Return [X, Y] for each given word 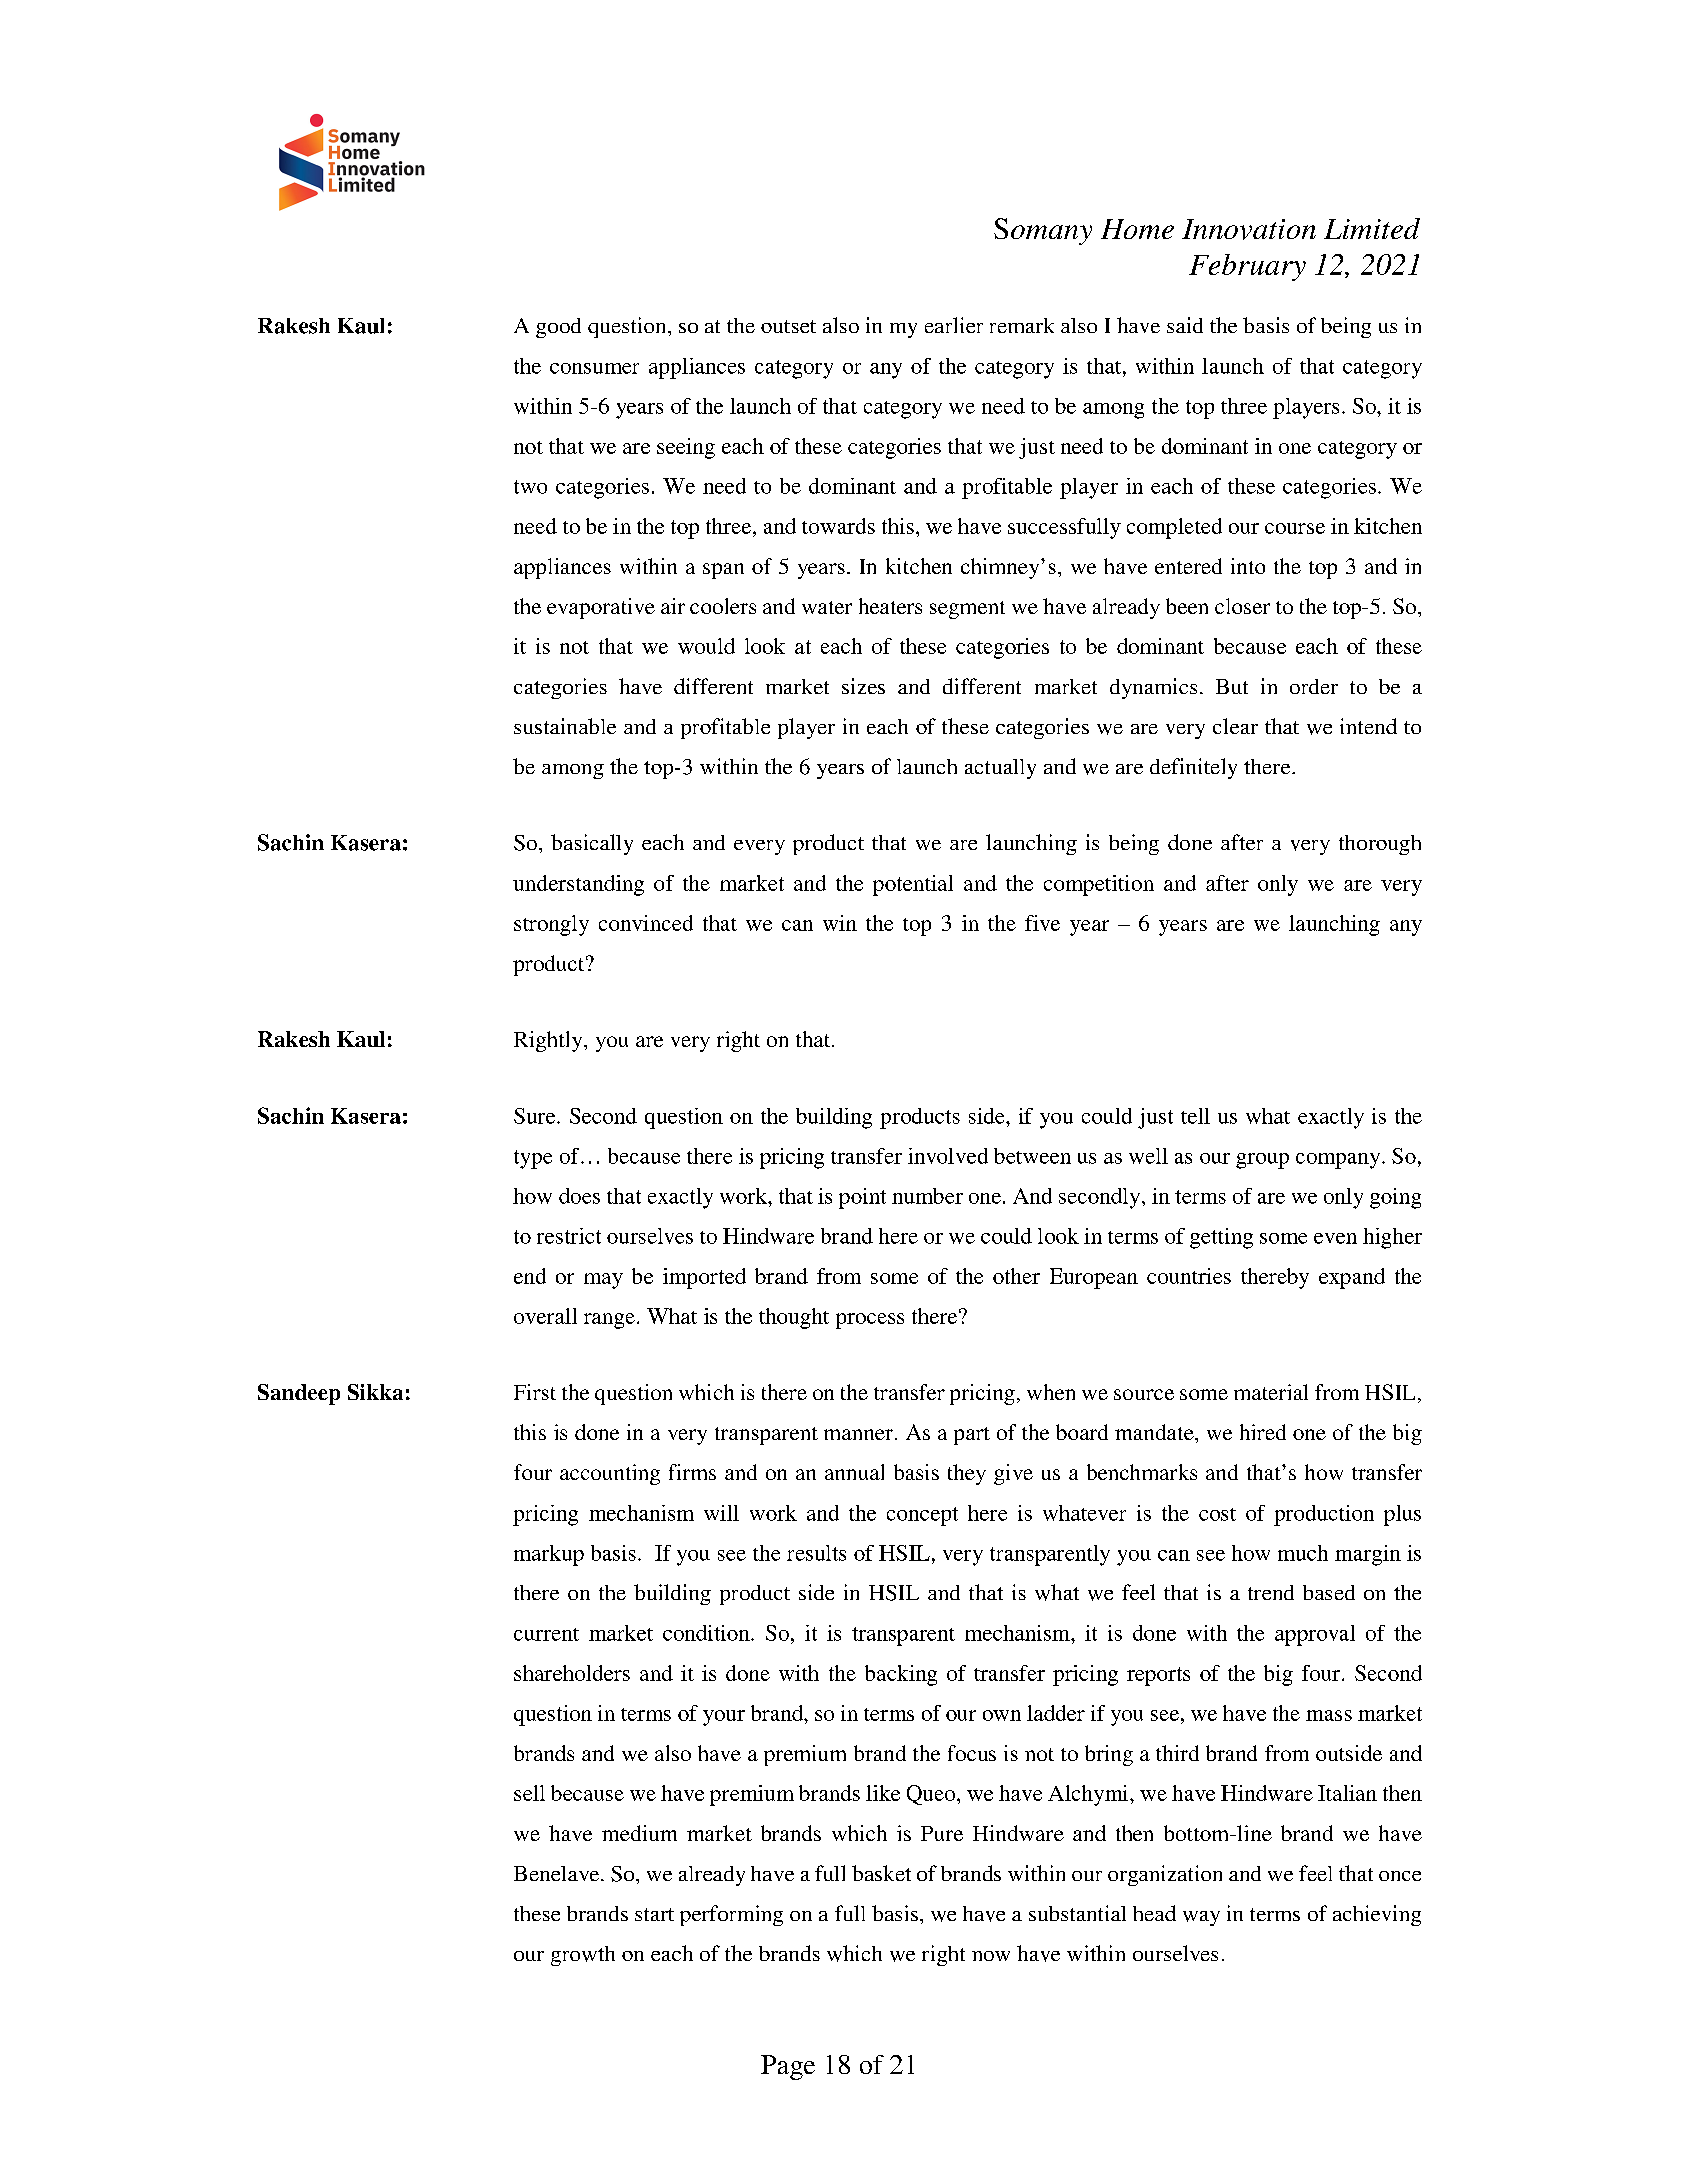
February [1247, 267]
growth [583, 1956]
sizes [863, 686]
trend [1271, 1592]
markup [549, 1555]
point [862, 1198]
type [533, 1159]
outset [788, 326]
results [816, 1553]
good [558, 328]
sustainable [565, 726]
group [1262, 1161]
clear [1235, 726]
